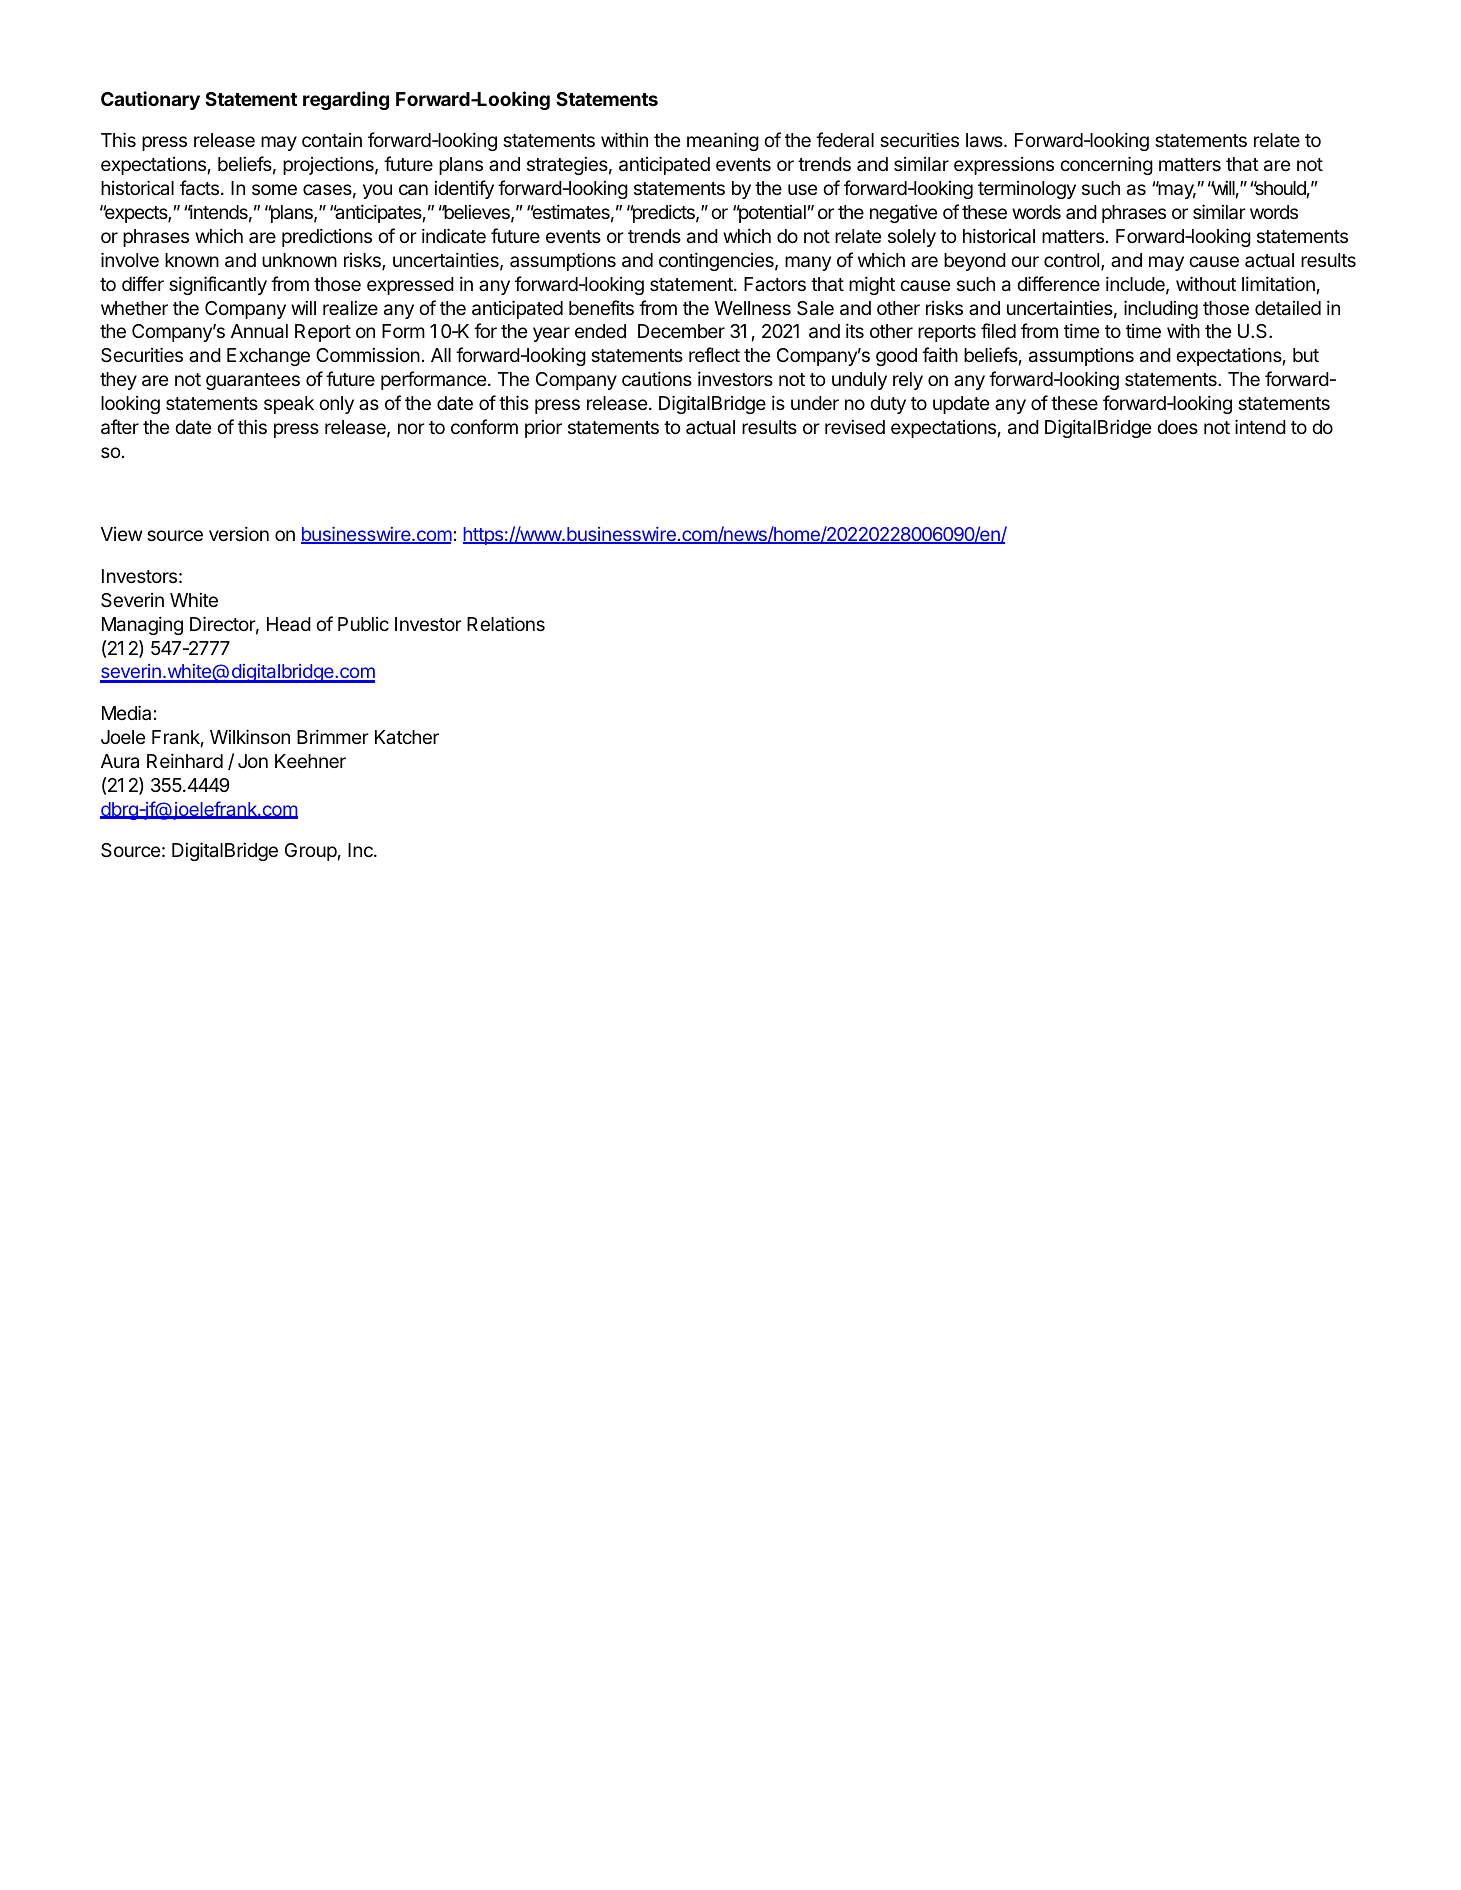 The width and height of the document is (1461, 1890). What do you see at coordinates (1177, 427) in the document?
I see `does` at bounding box center [1177, 427].
